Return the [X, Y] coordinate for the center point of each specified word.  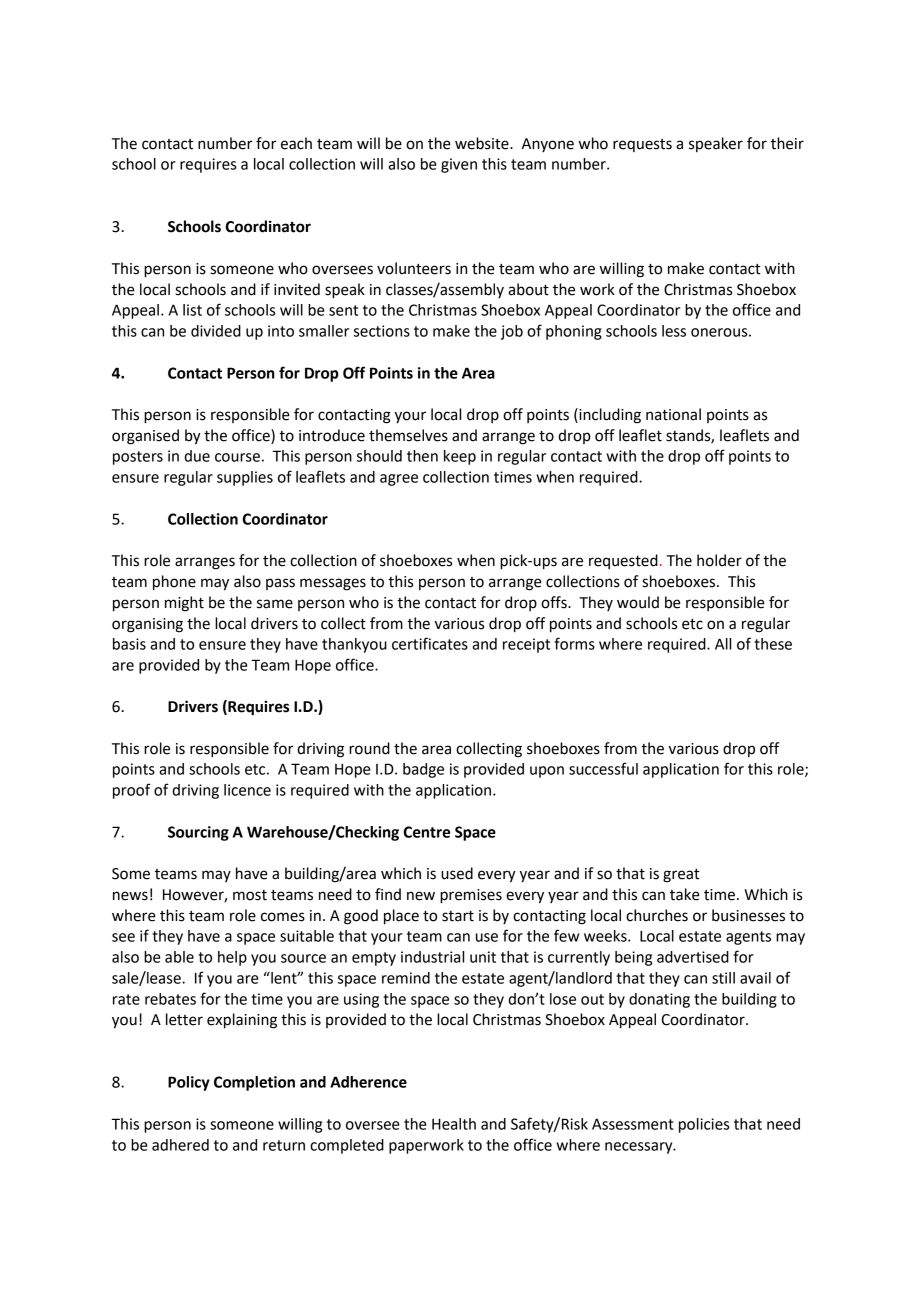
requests [642, 145]
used [457, 873]
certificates [430, 643]
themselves [408, 435]
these [773, 644]
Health [454, 1124]
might [184, 604]
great [681, 876]
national [673, 414]
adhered [180, 1145]
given [459, 165]
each [296, 143]
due [197, 456]
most [250, 895]
